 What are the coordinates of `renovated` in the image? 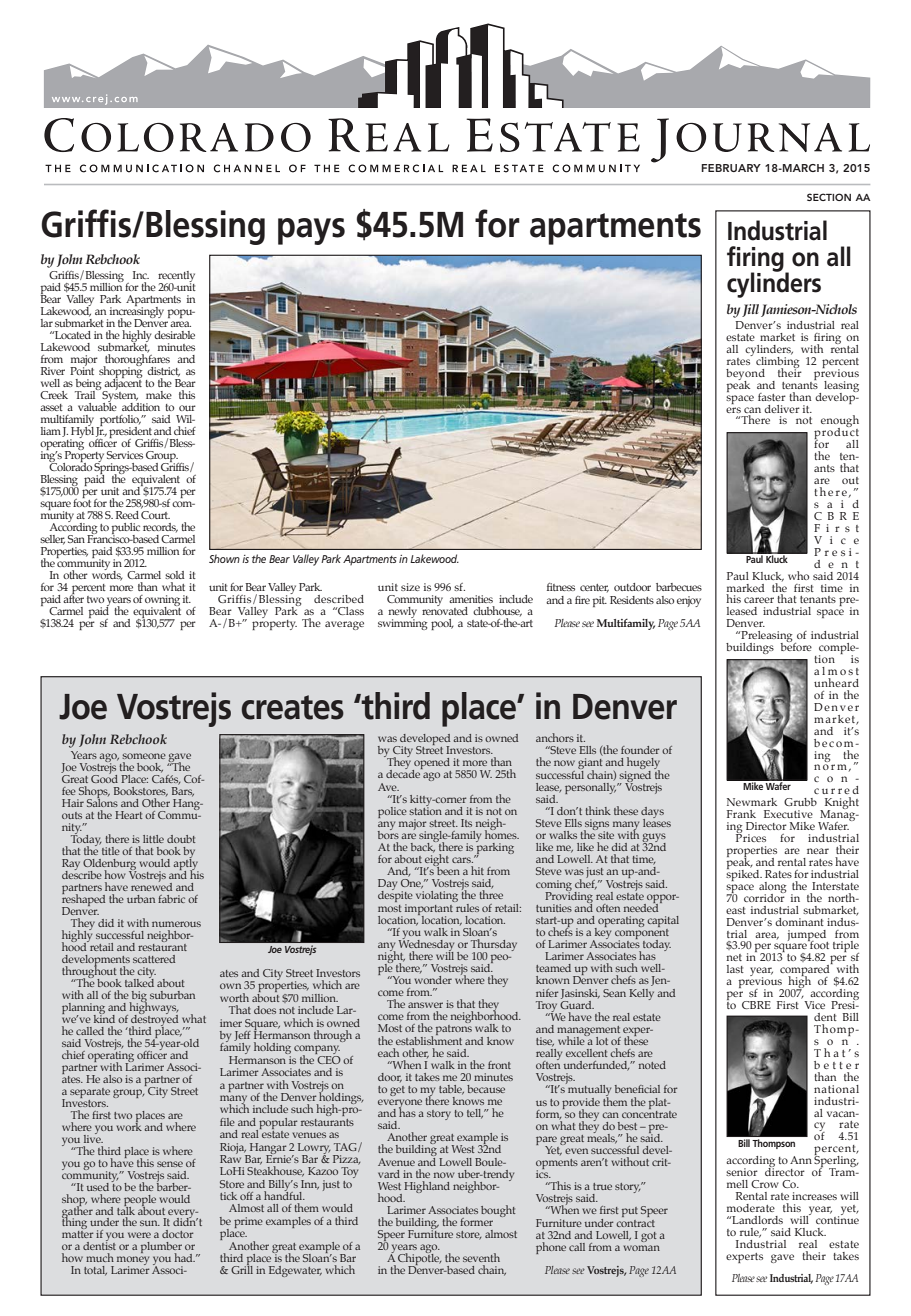 It's located at (445, 609).
